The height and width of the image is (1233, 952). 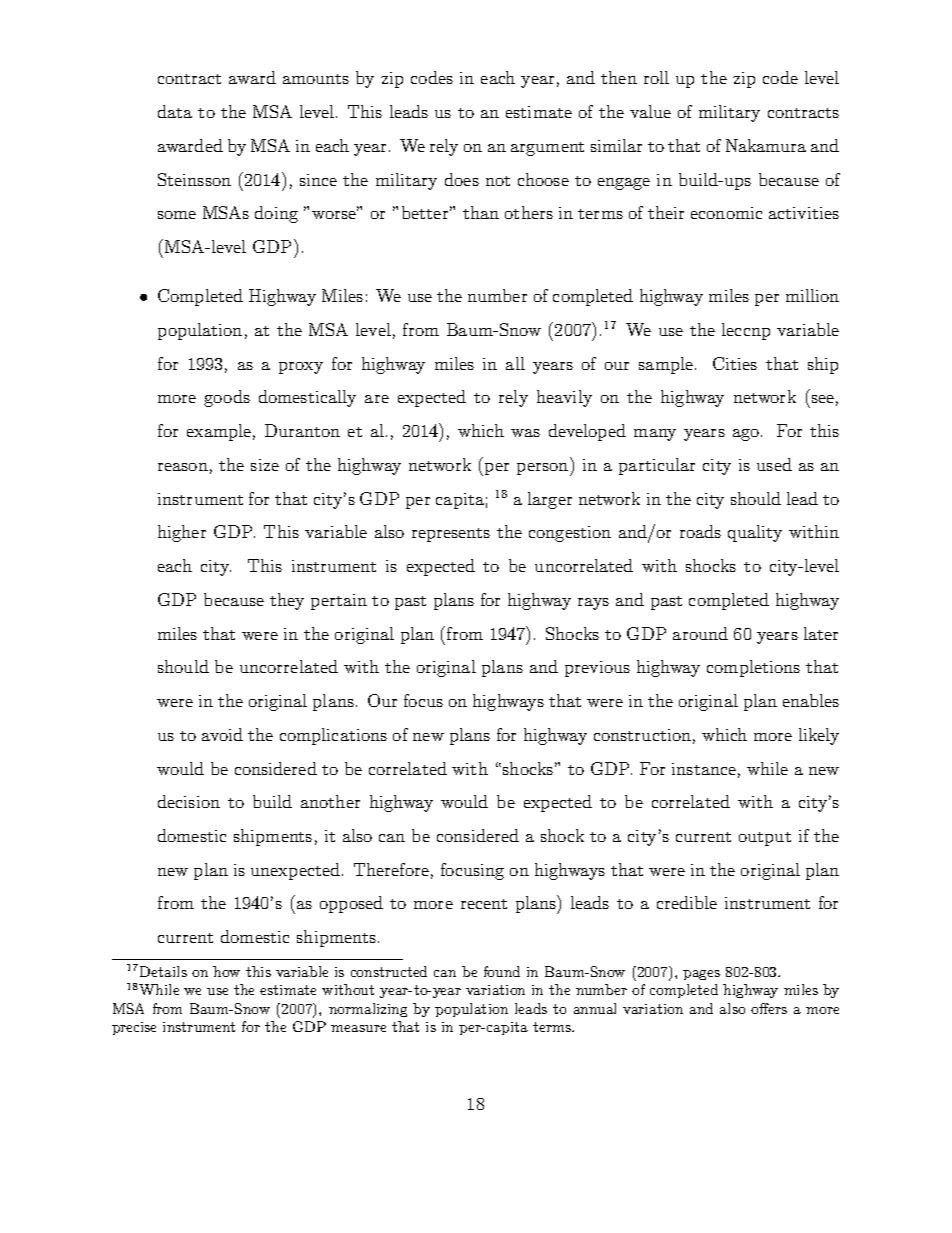 What do you see at coordinates (227, 398) in the image?
I see `goods` at bounding box center [227, 398].
